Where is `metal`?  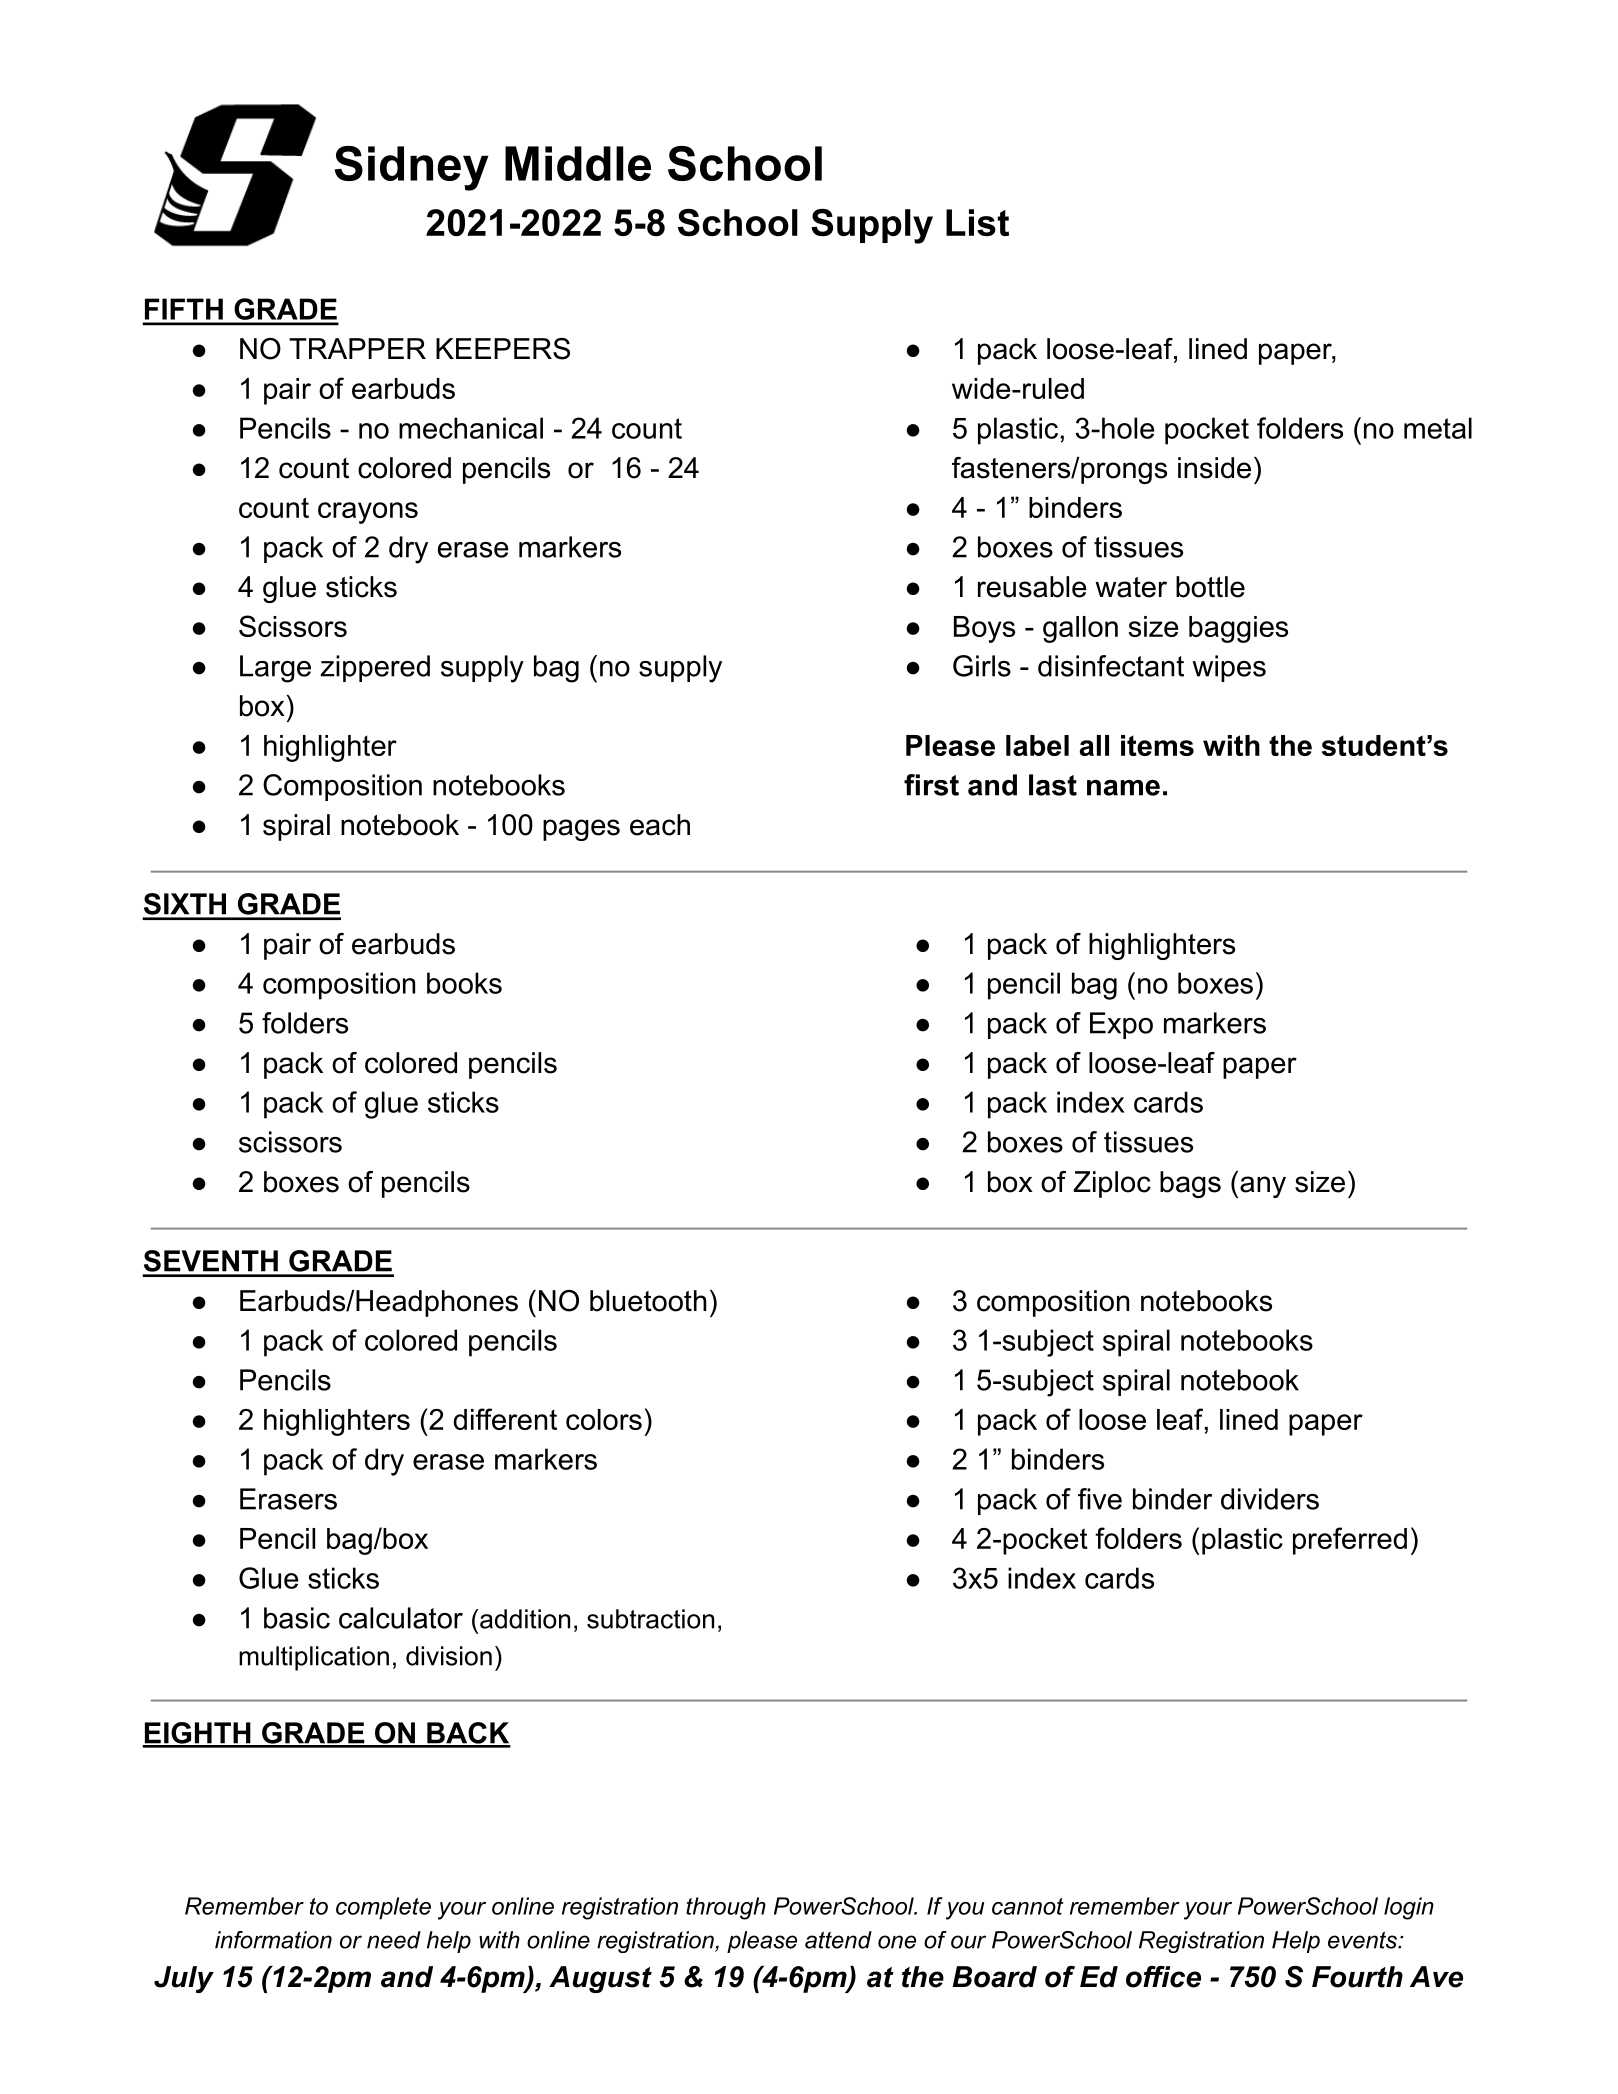
metal is located at coordinates (1438, 428).
